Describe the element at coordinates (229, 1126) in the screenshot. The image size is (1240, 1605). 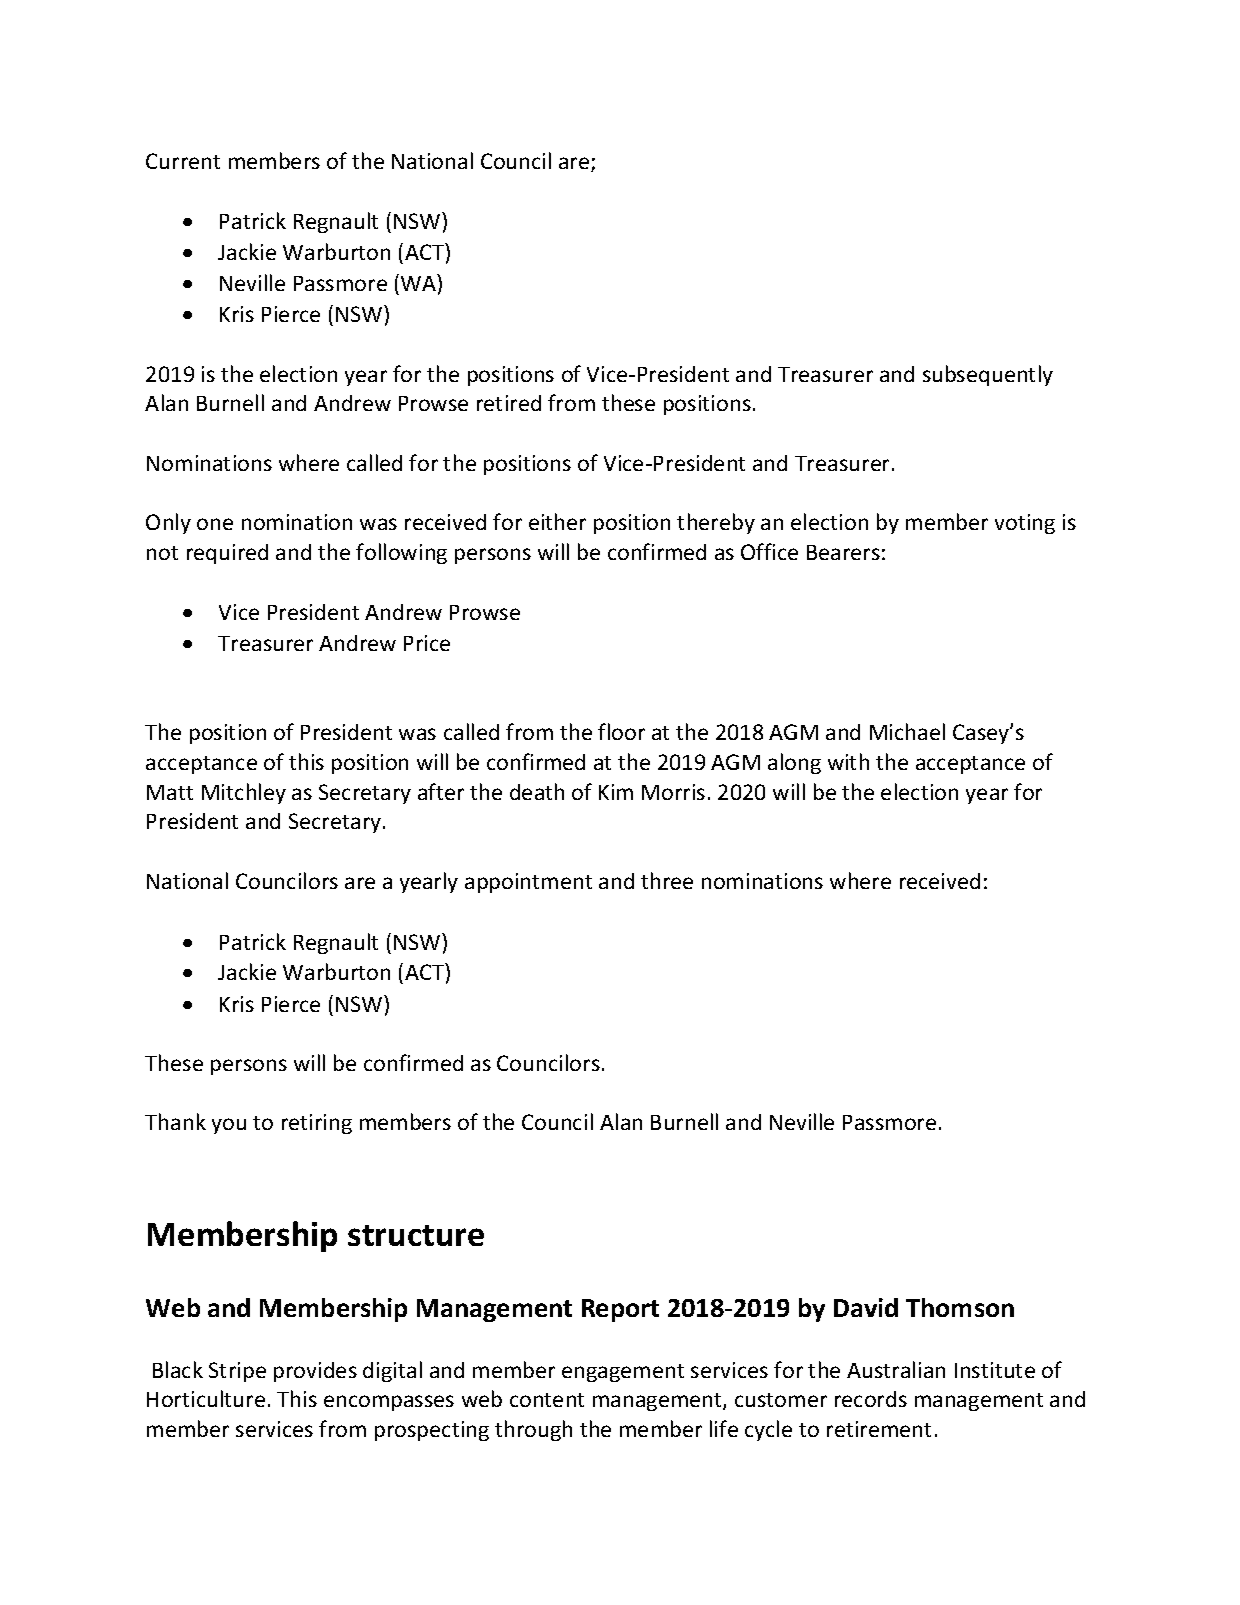
I see `you` at that location.
